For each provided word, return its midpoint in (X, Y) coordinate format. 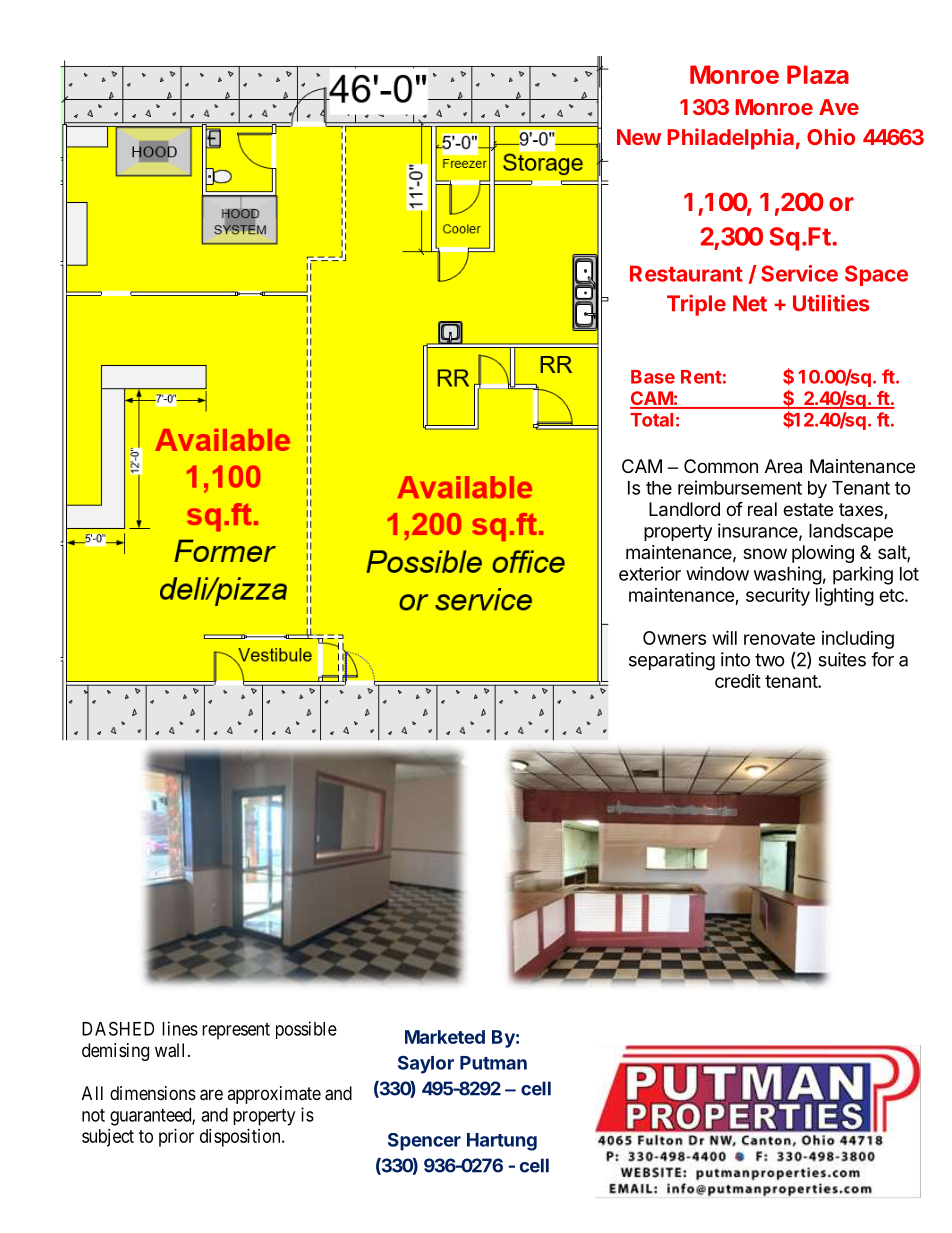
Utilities (831, 303)
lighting (845, 597)
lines (180, 1028)
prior (176, 1138)
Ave (839, 107)
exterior (650, 573)
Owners (674, 638)
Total (651, 420)
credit (738, 681)
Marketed (445, 1037)
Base (653, 377)
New (639, 137)
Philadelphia (730, 139)
